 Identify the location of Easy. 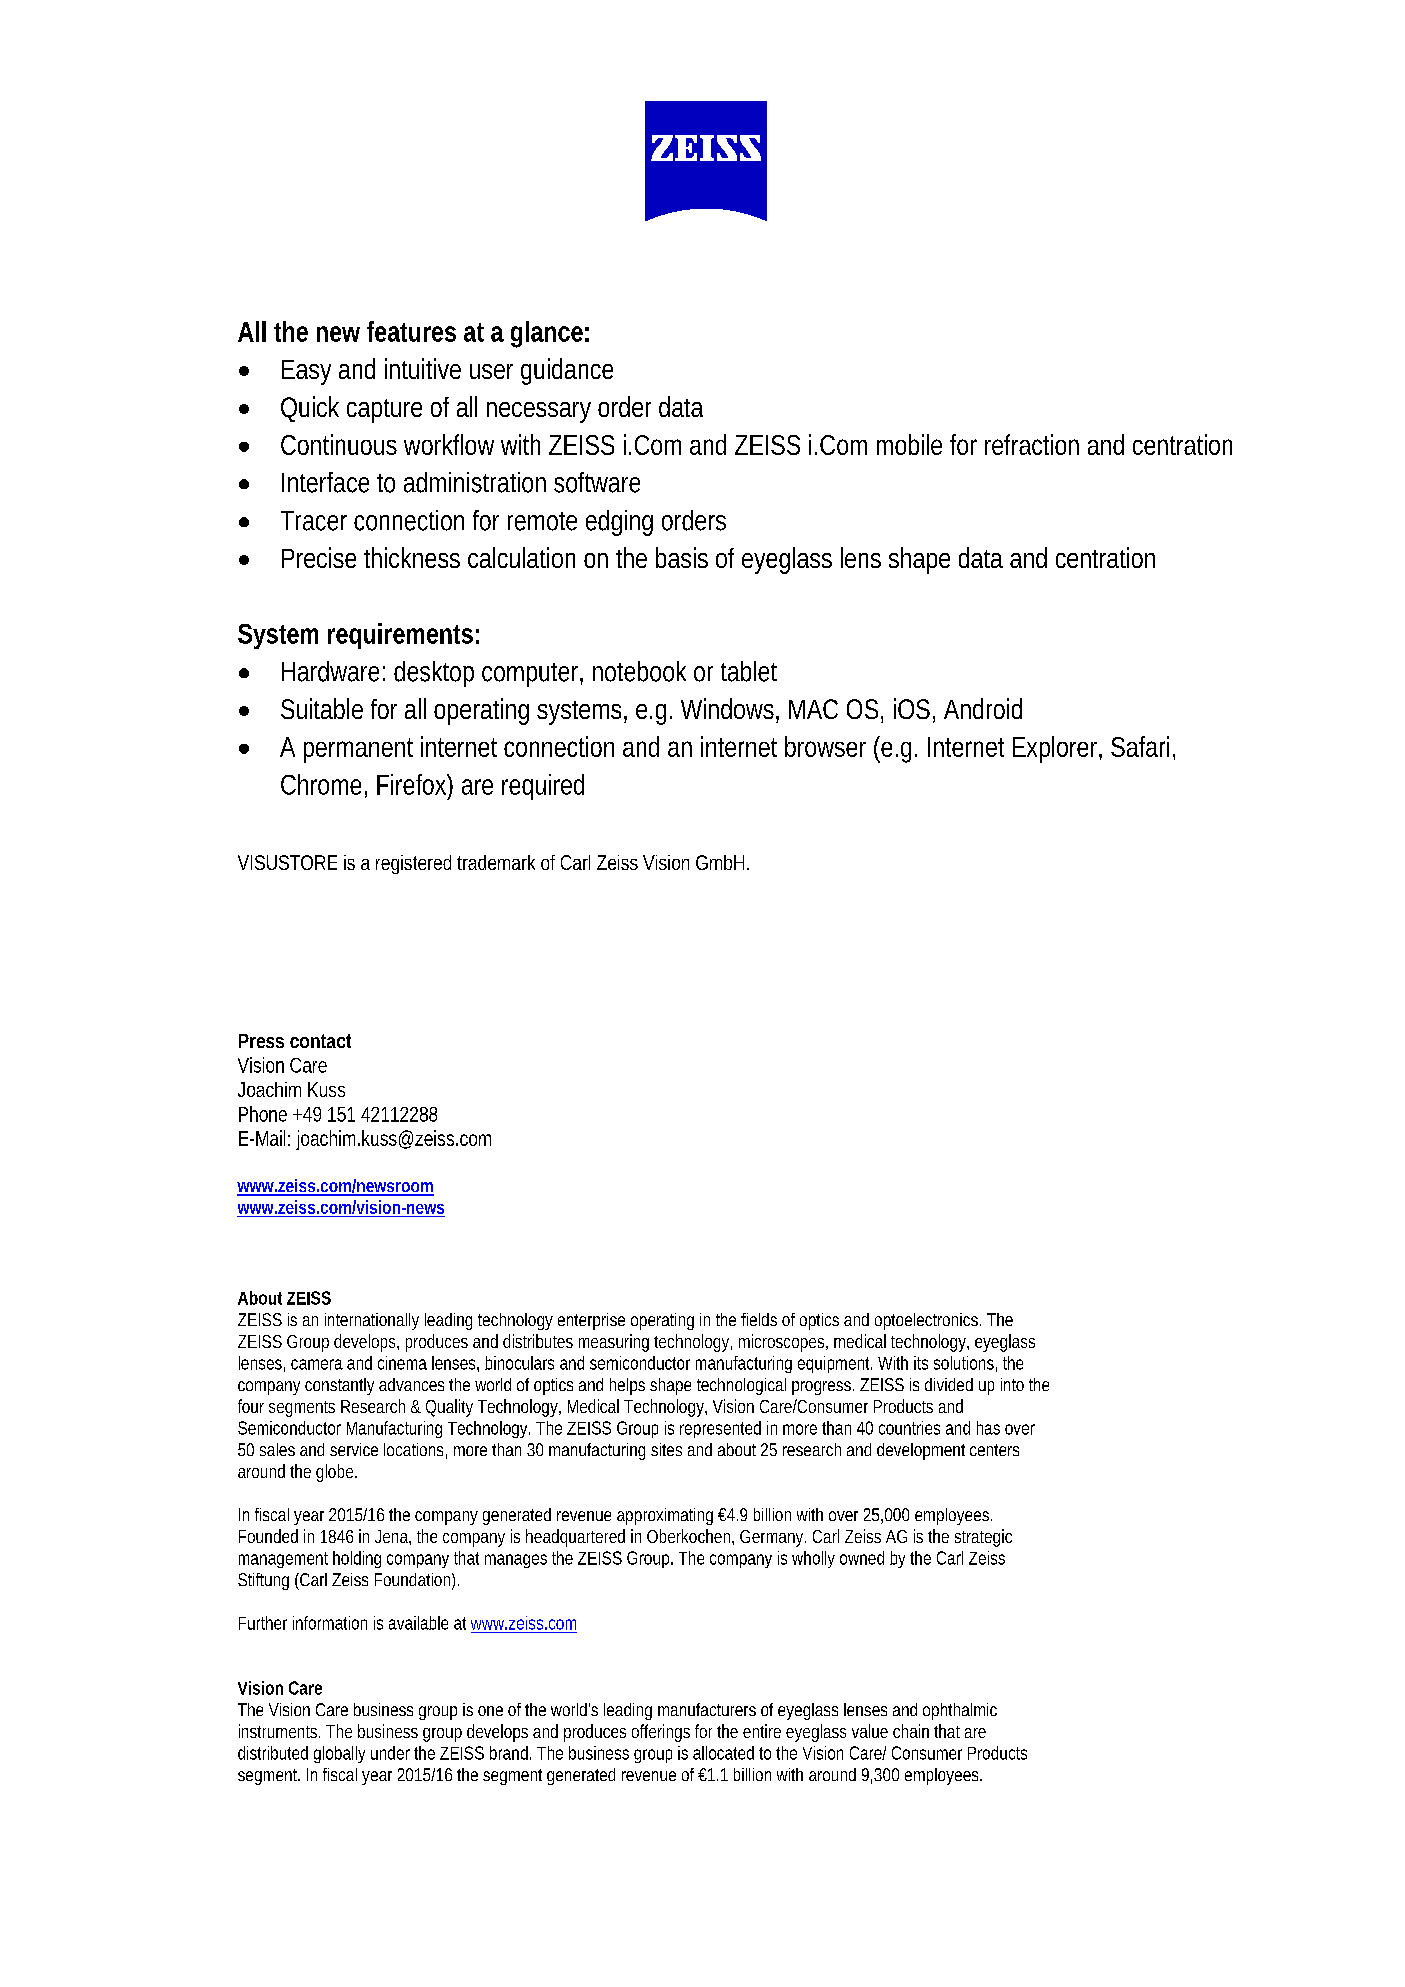
(306, 372).
